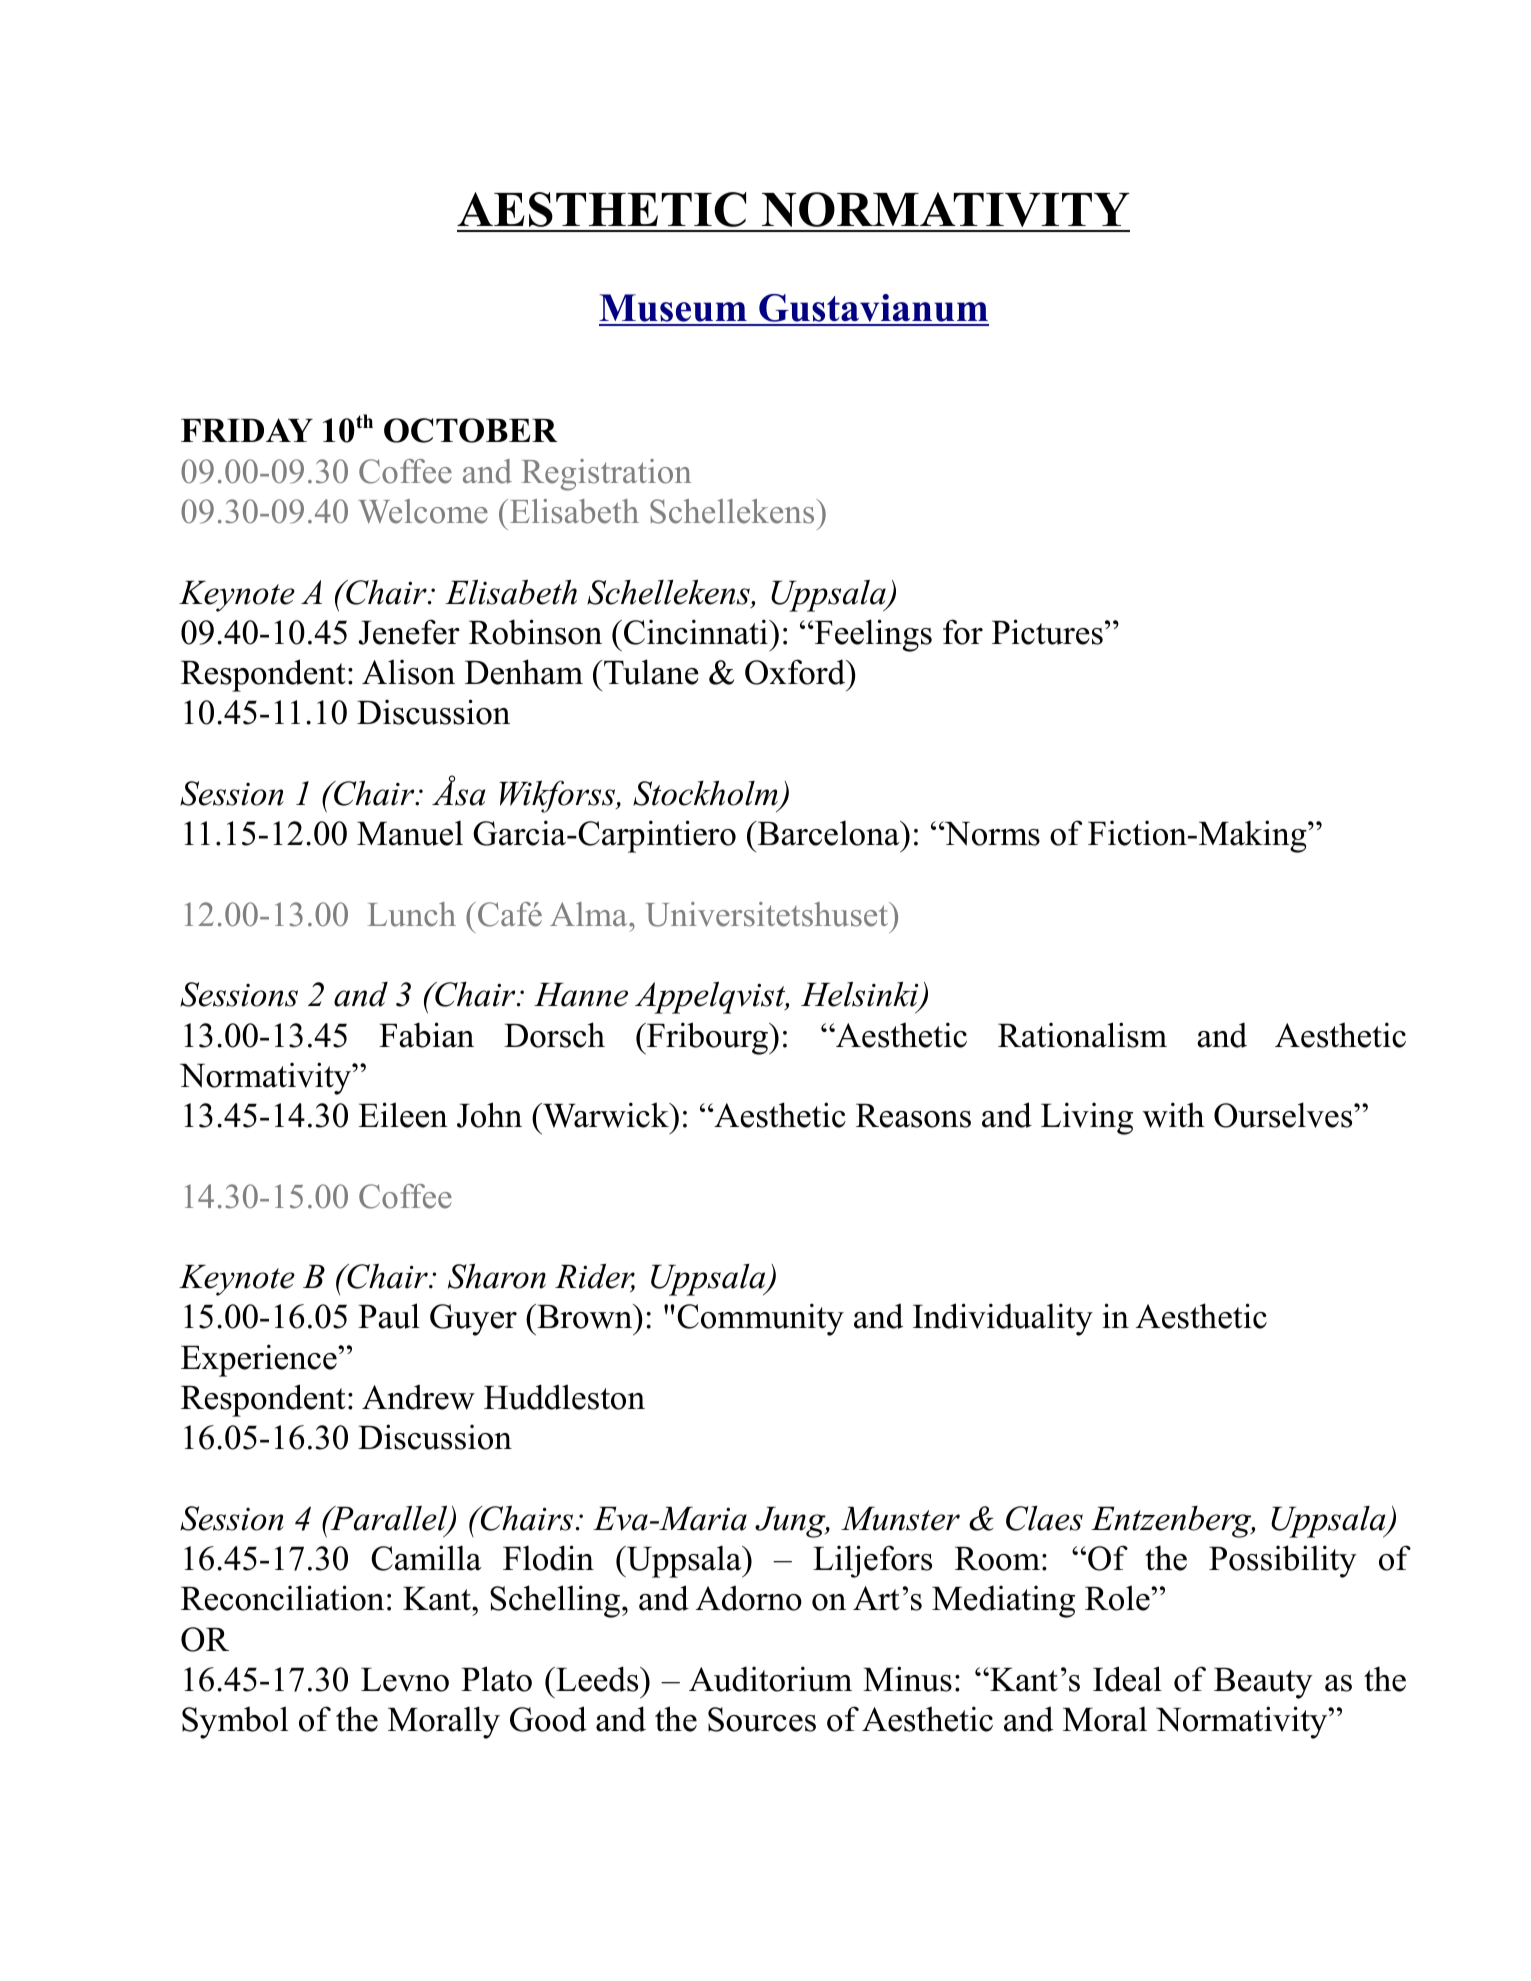 Image resolution: width=1531 pixels, height=1981 pixels. Describe the element at coordinates (770, 1679) in the document. I see `Auditorium` at that location.
